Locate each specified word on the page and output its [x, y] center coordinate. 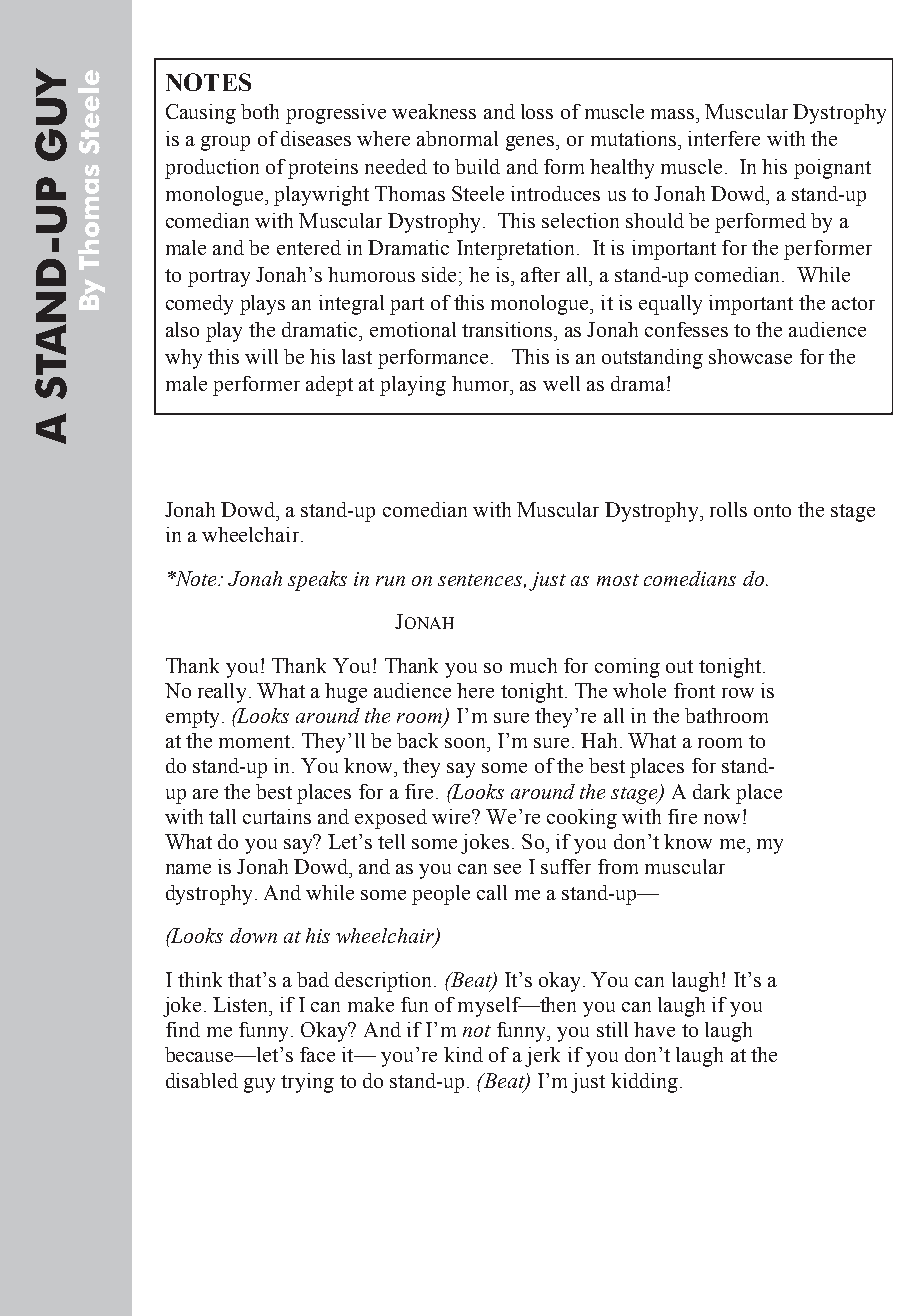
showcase [750, 356]
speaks [317, 581]
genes [531, 143]
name [188, 869]
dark [711, 791]
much [533, 665]
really [224, 693]
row [738, 693]
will [261, 356]
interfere [724, 138]
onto [772, 510]
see [507, 869]
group [225, 143]
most [618, 580]
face [317, 1054]
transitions [508, 329]
